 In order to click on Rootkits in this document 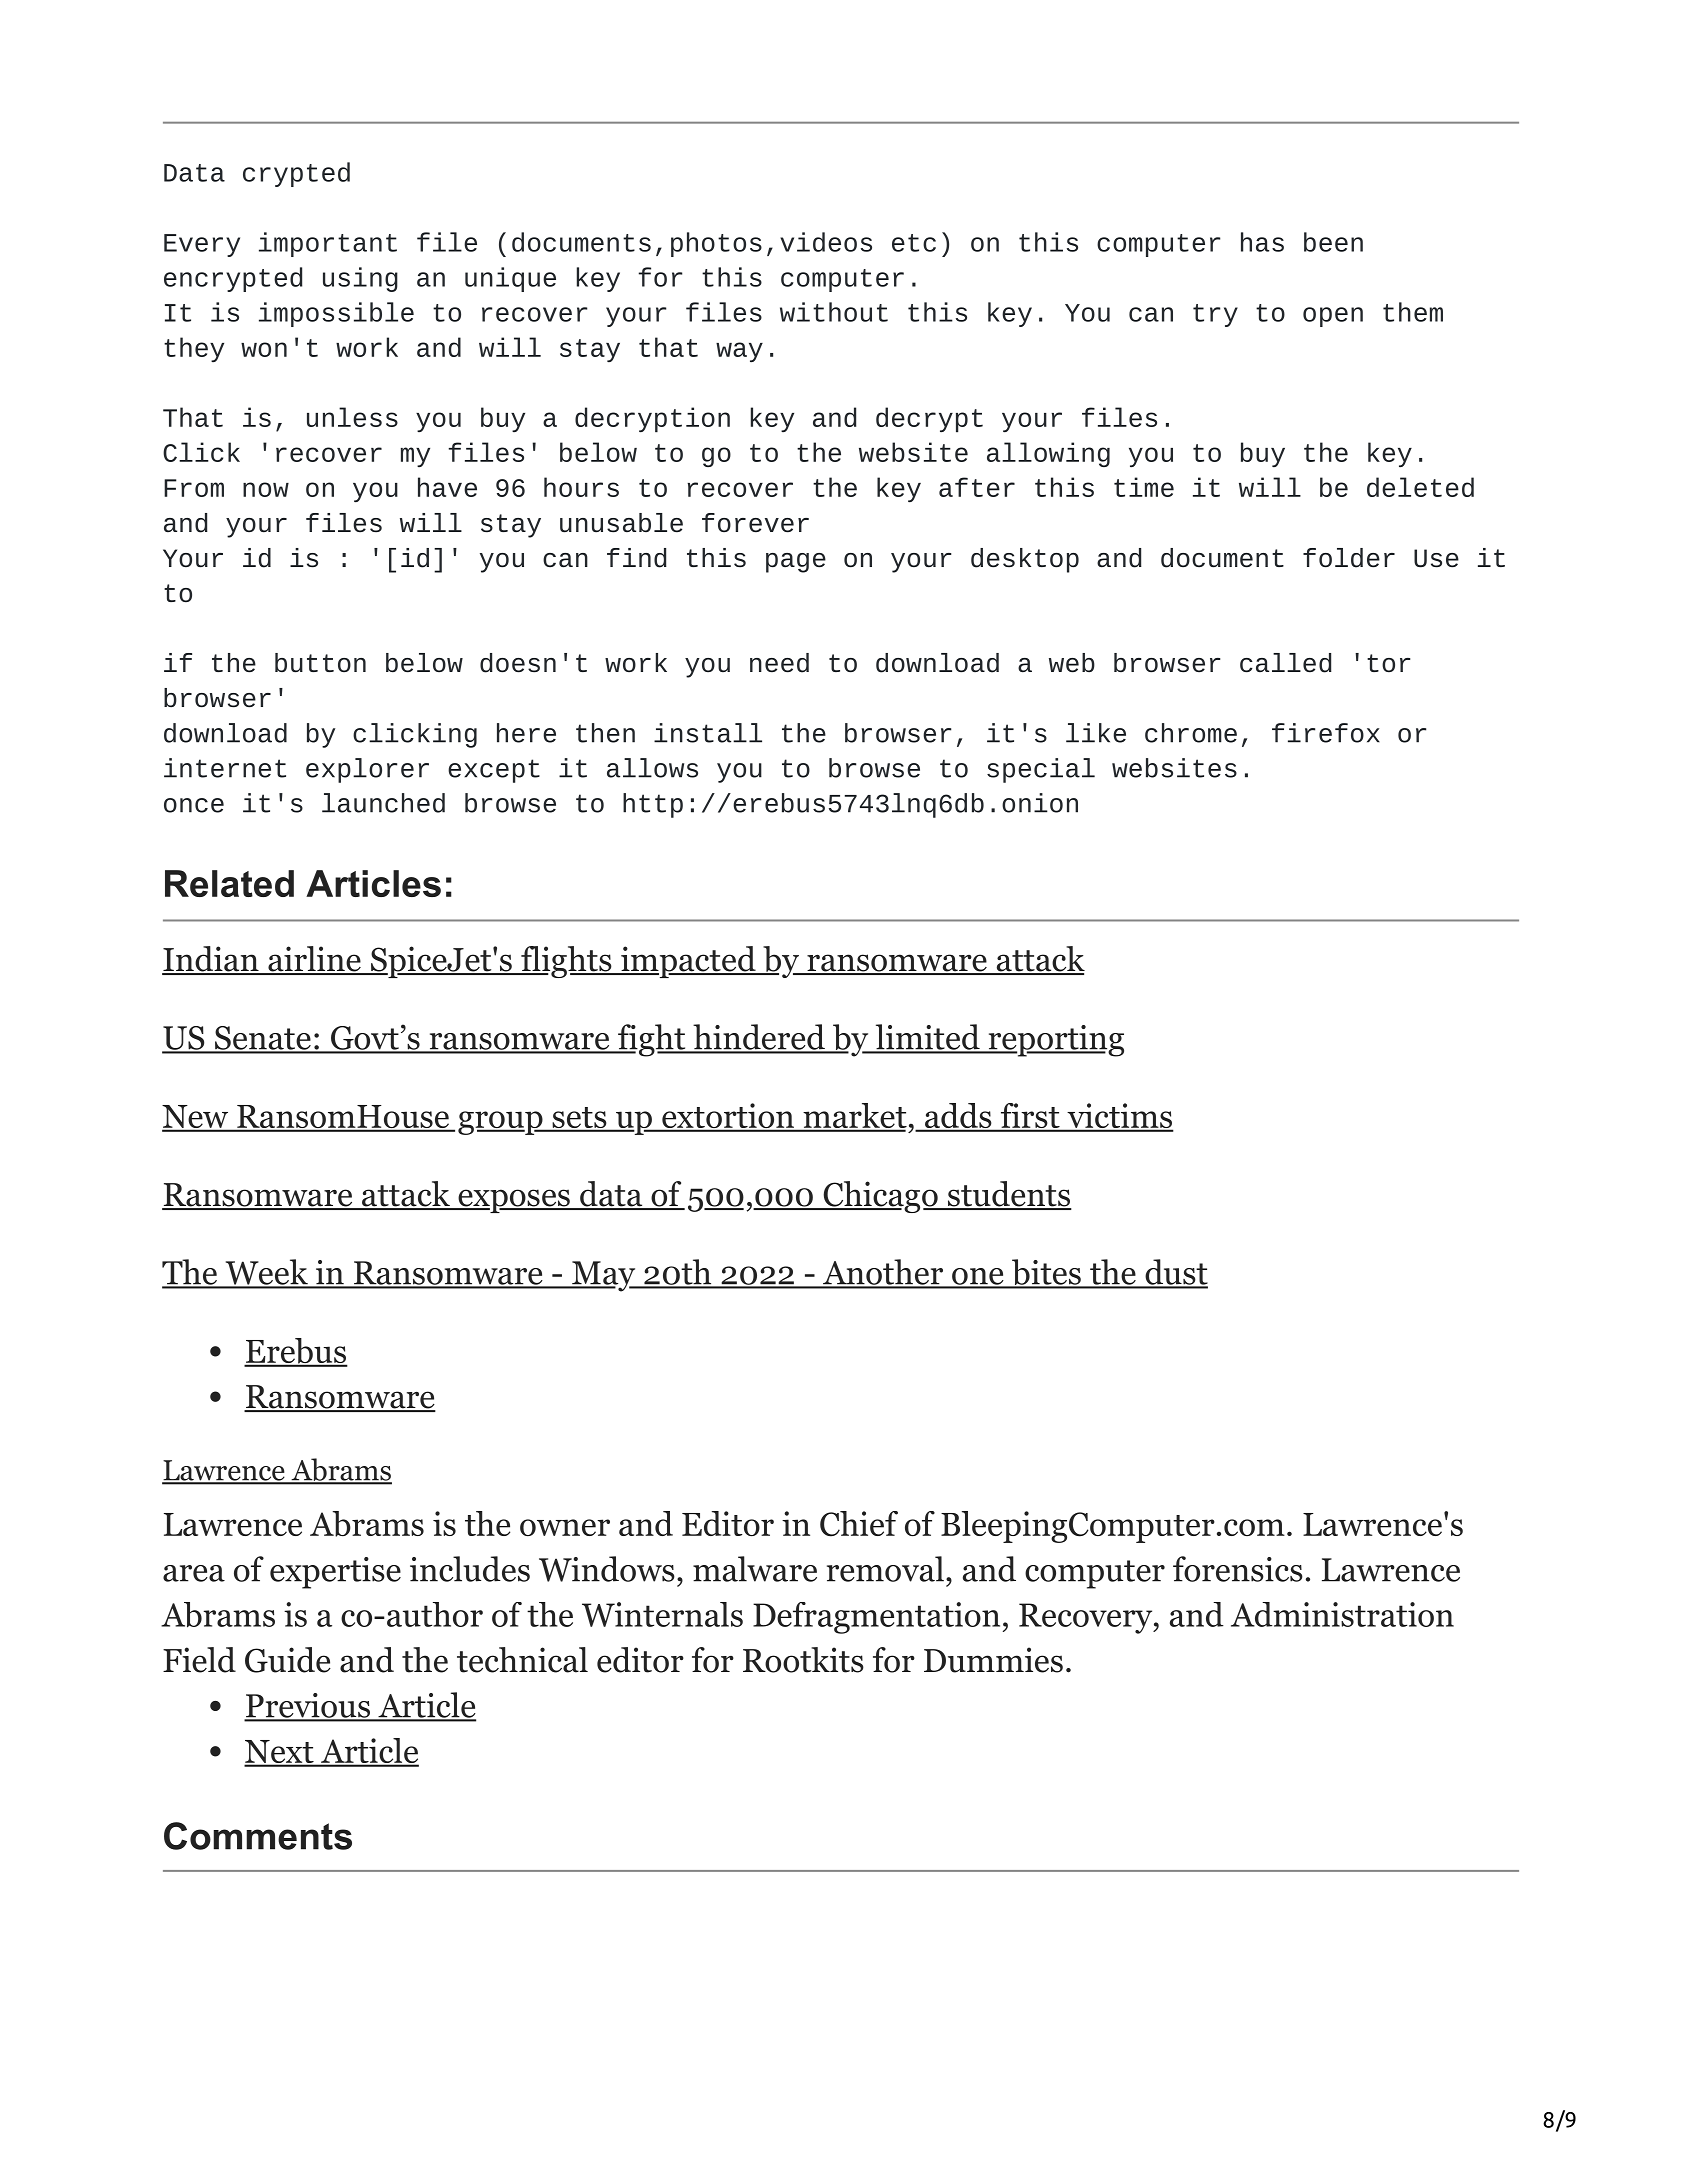, I will do `click(803, 1660)`.
